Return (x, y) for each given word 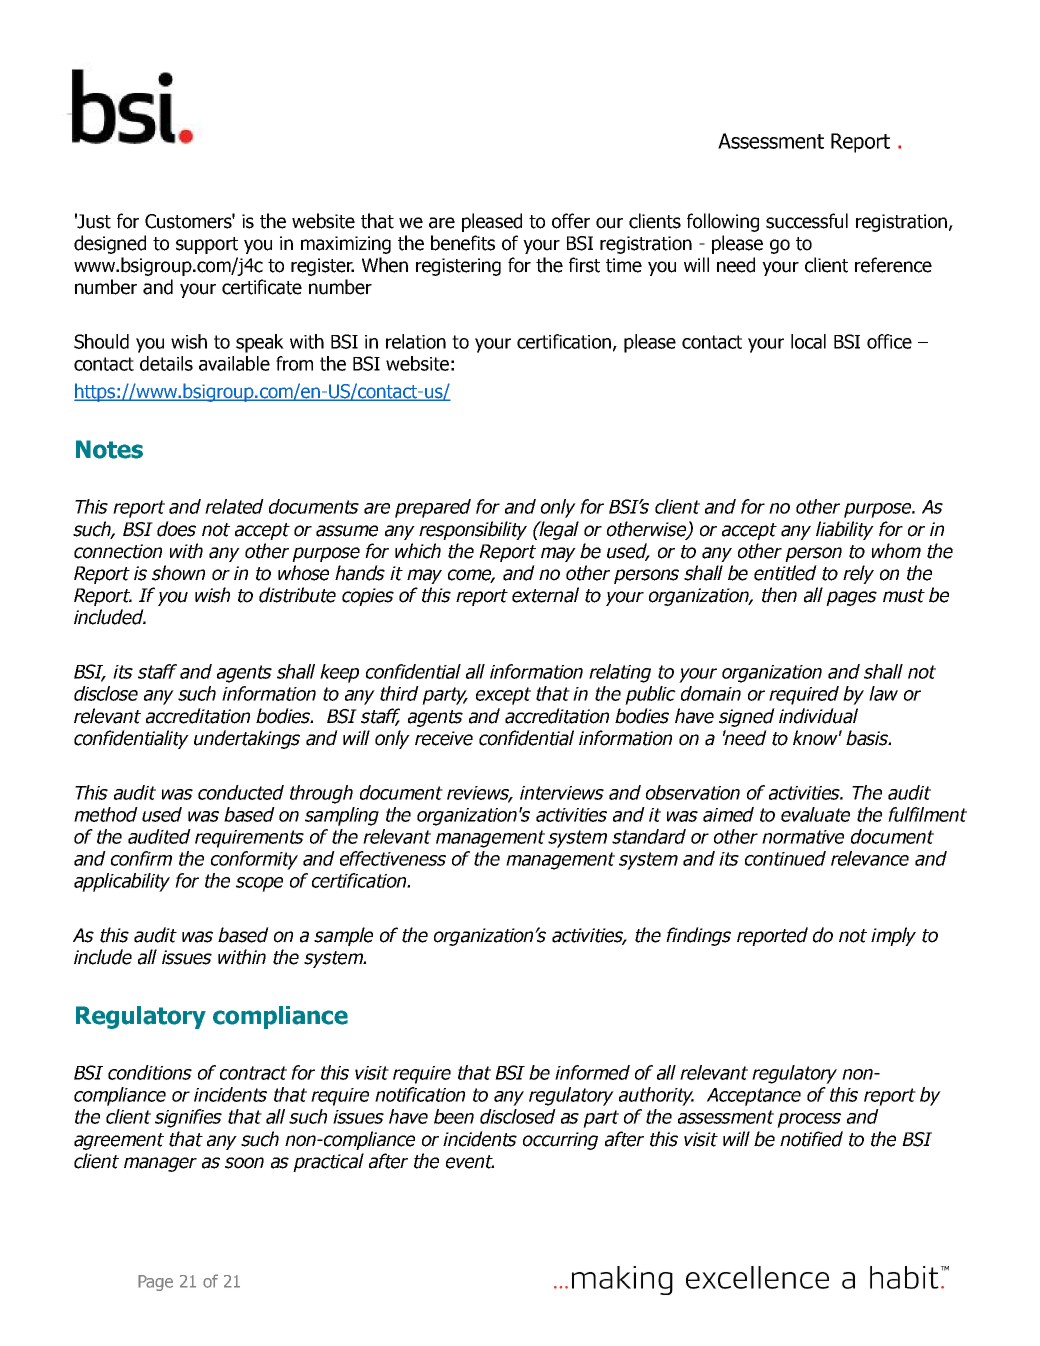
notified (811, 1139)
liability (845, 530)
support (207, 245)
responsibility (473, 530)
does (176, 529)
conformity (254, 860)
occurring (560, 1141)
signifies (188, 1118)
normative (803, 837)
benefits (463, 243)
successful (807, 221)
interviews (562, 793)
